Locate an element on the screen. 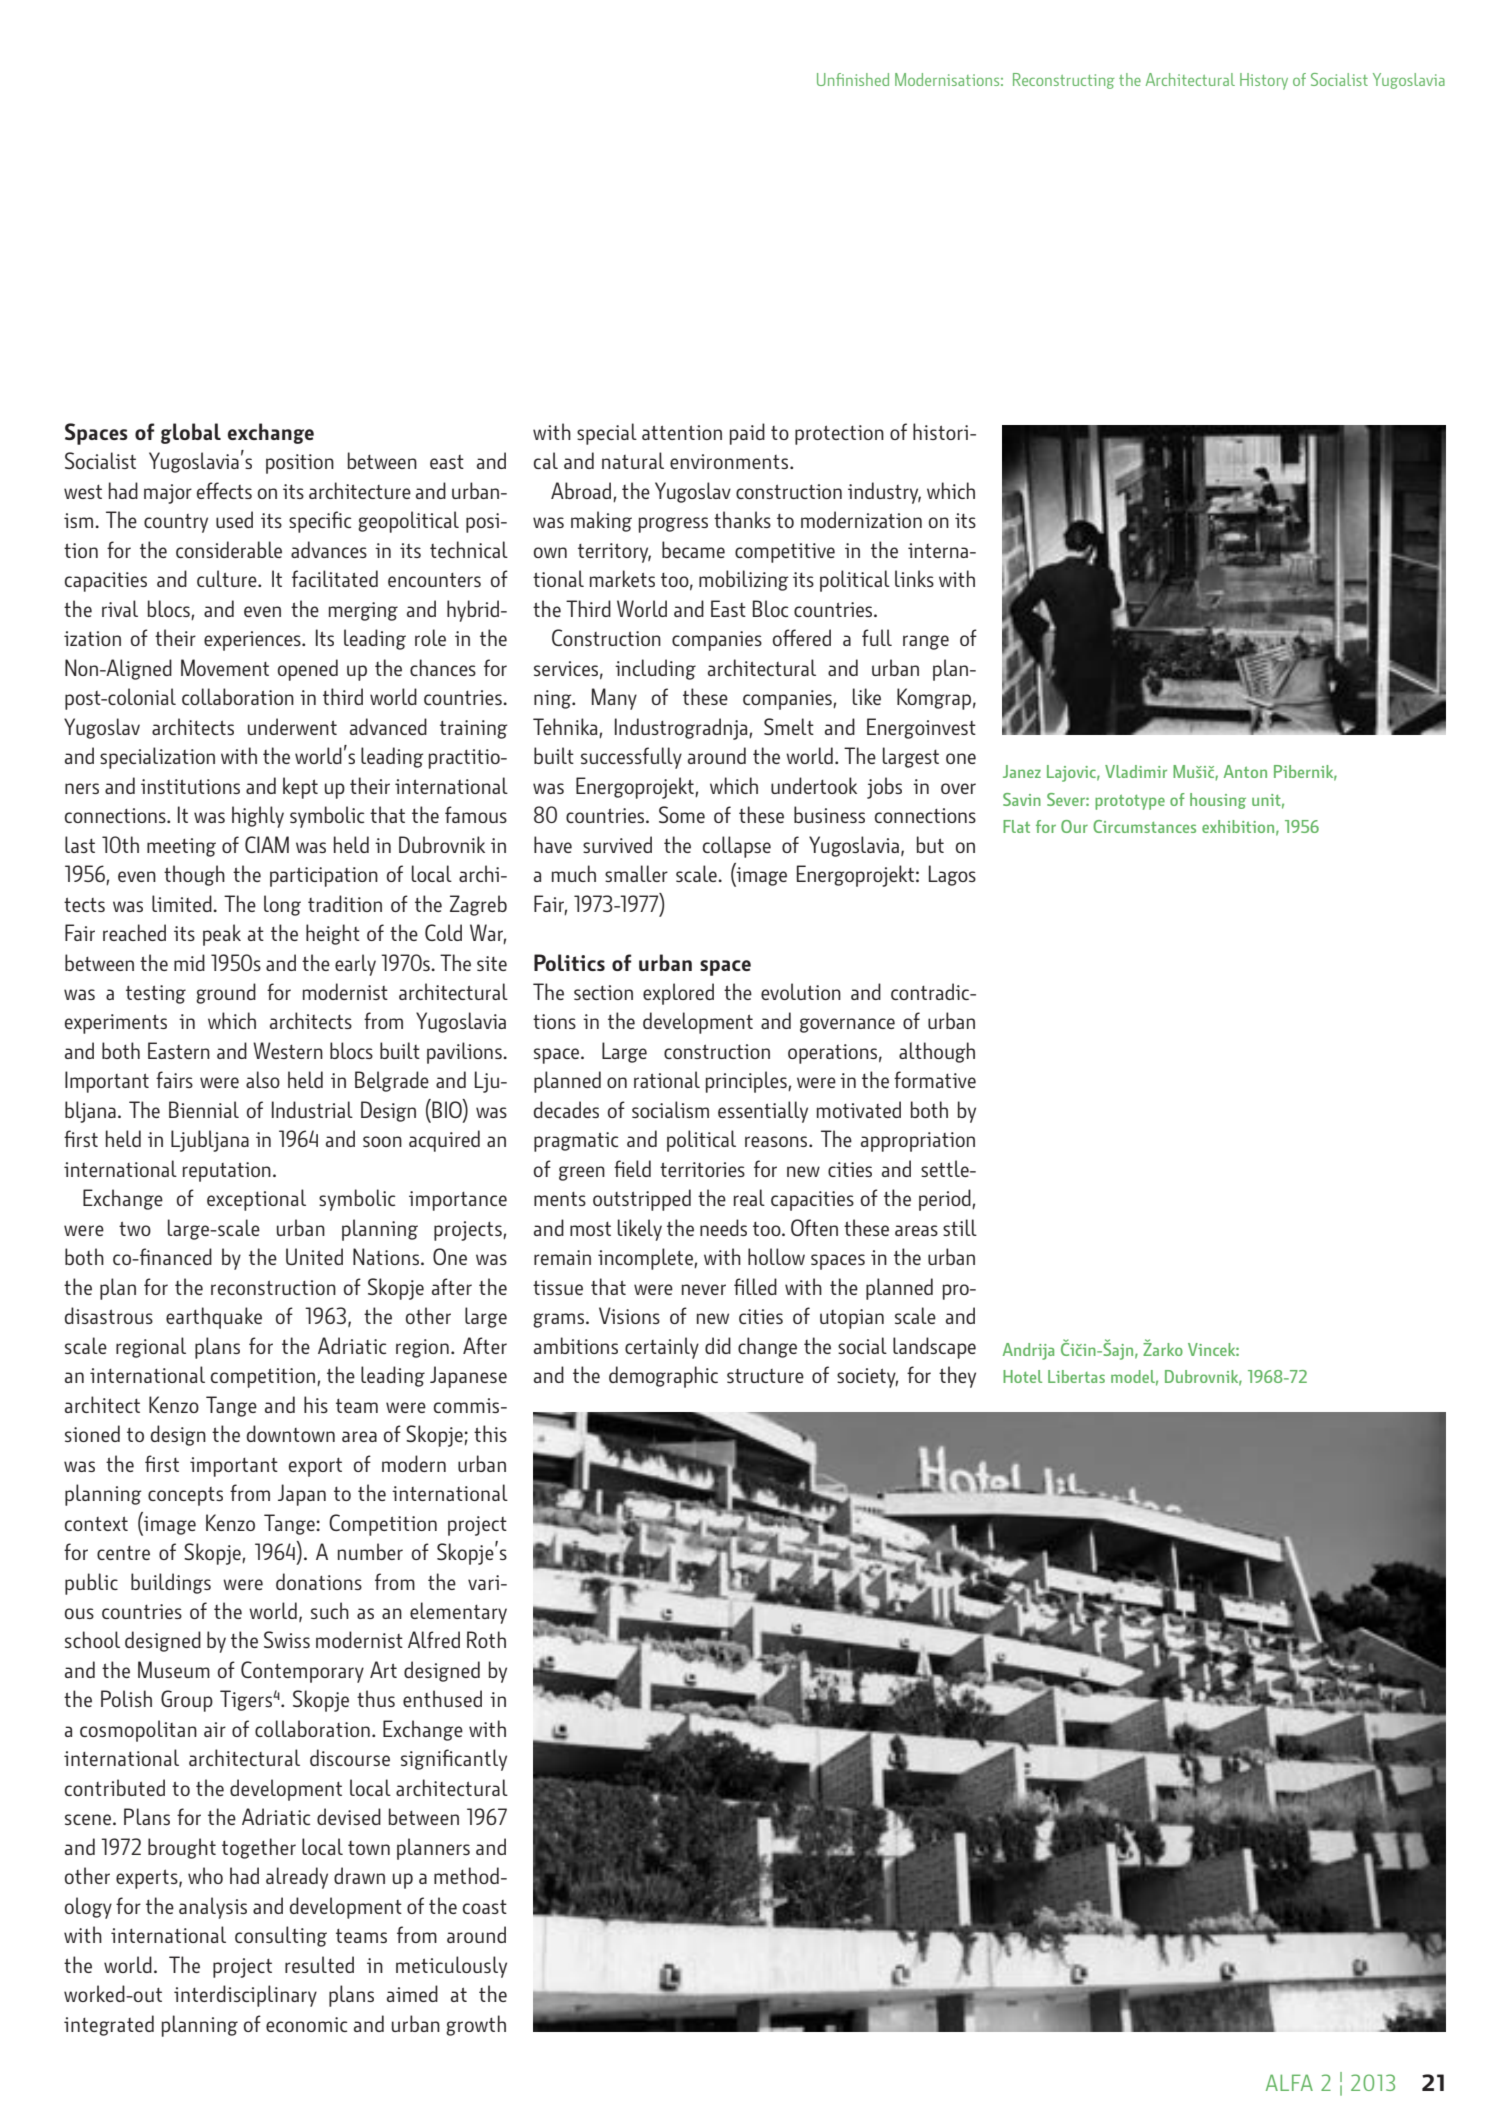 This screenshot has height=2121, width=1510. buildings is located at coordinates (171, 1583).
